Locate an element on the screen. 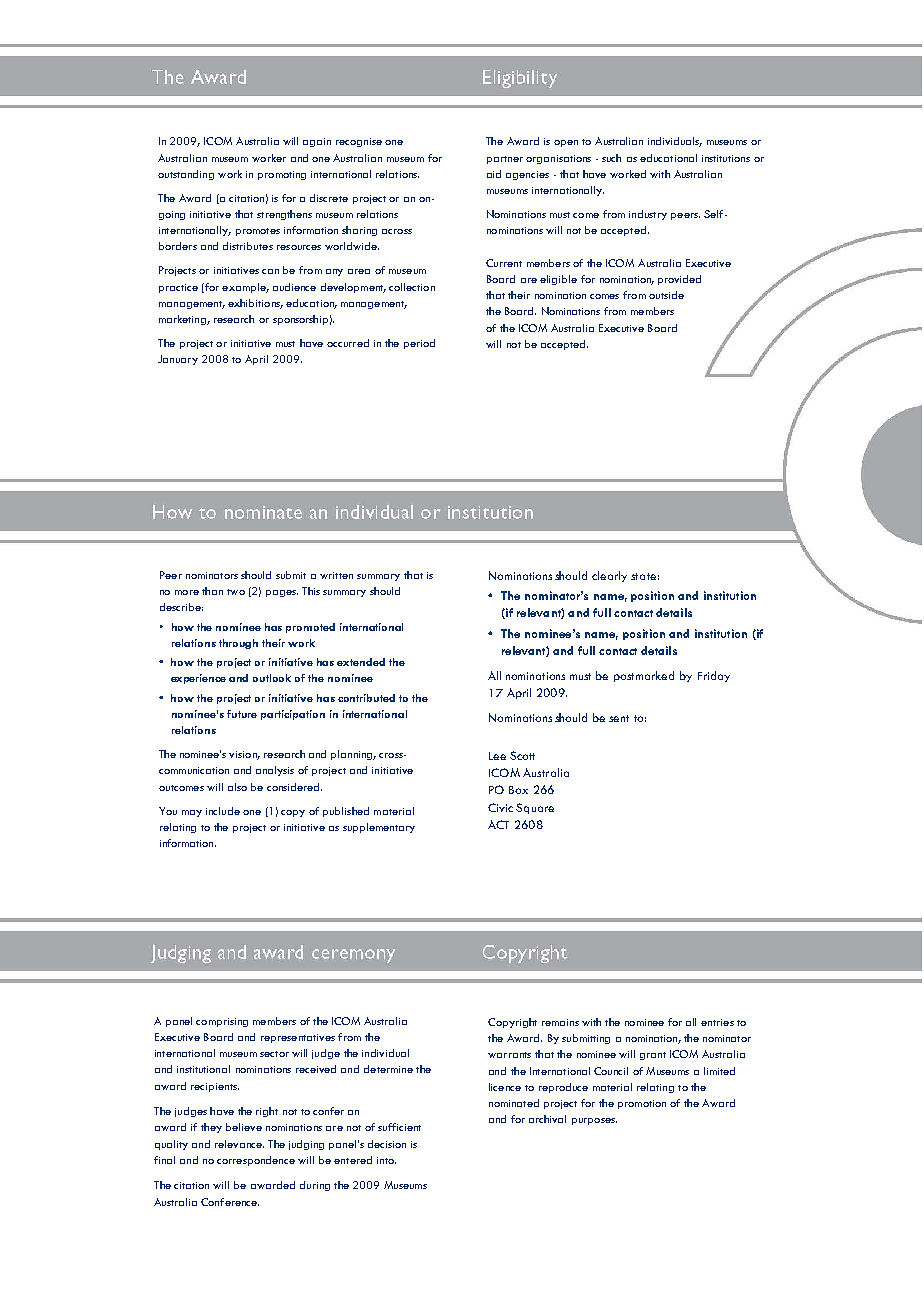  extended is located at coordinates (361, 662).
